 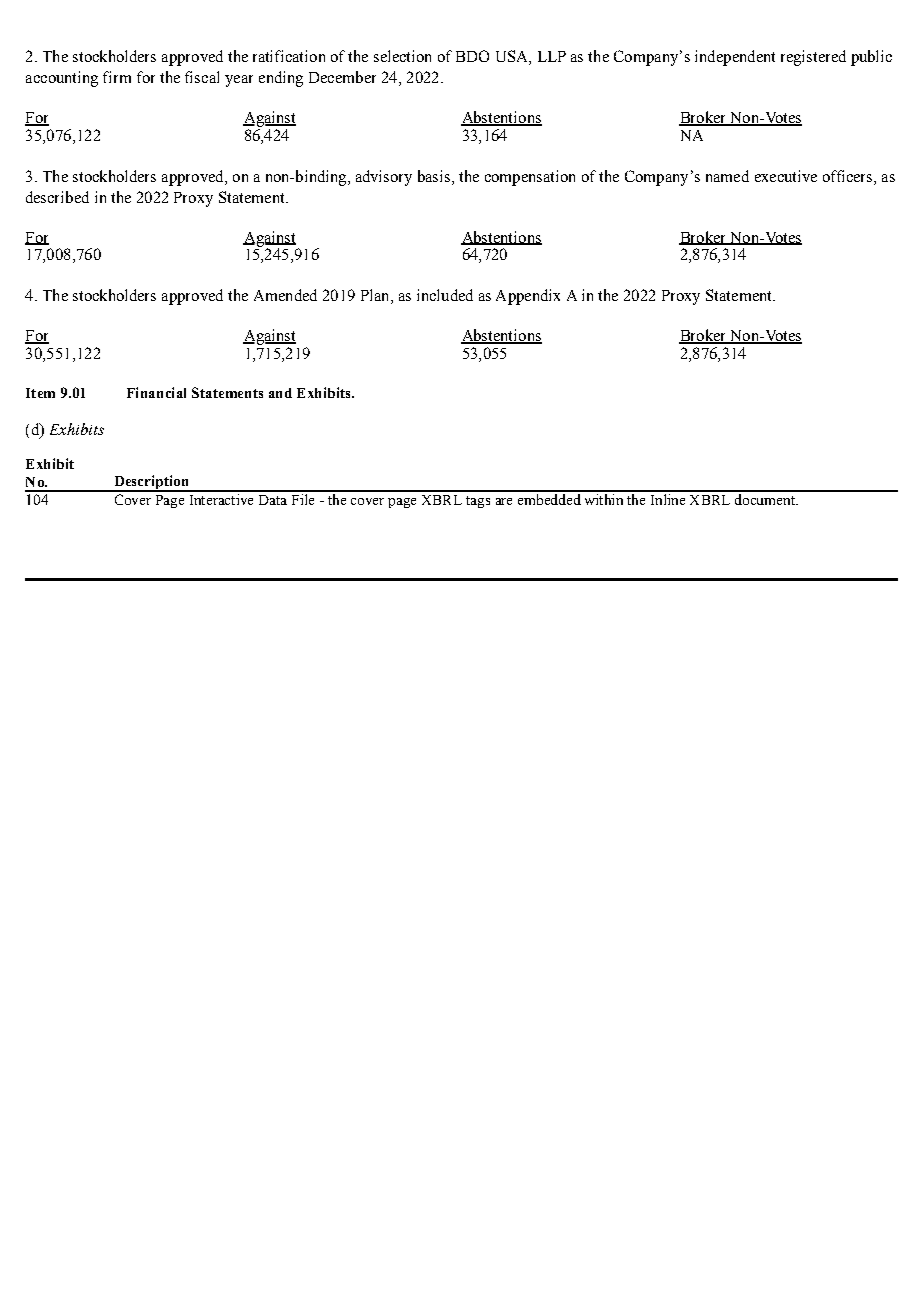 What do you see at coordinates (151, 483) in the image?
I see `Description` at bounding box center [151, 483].
